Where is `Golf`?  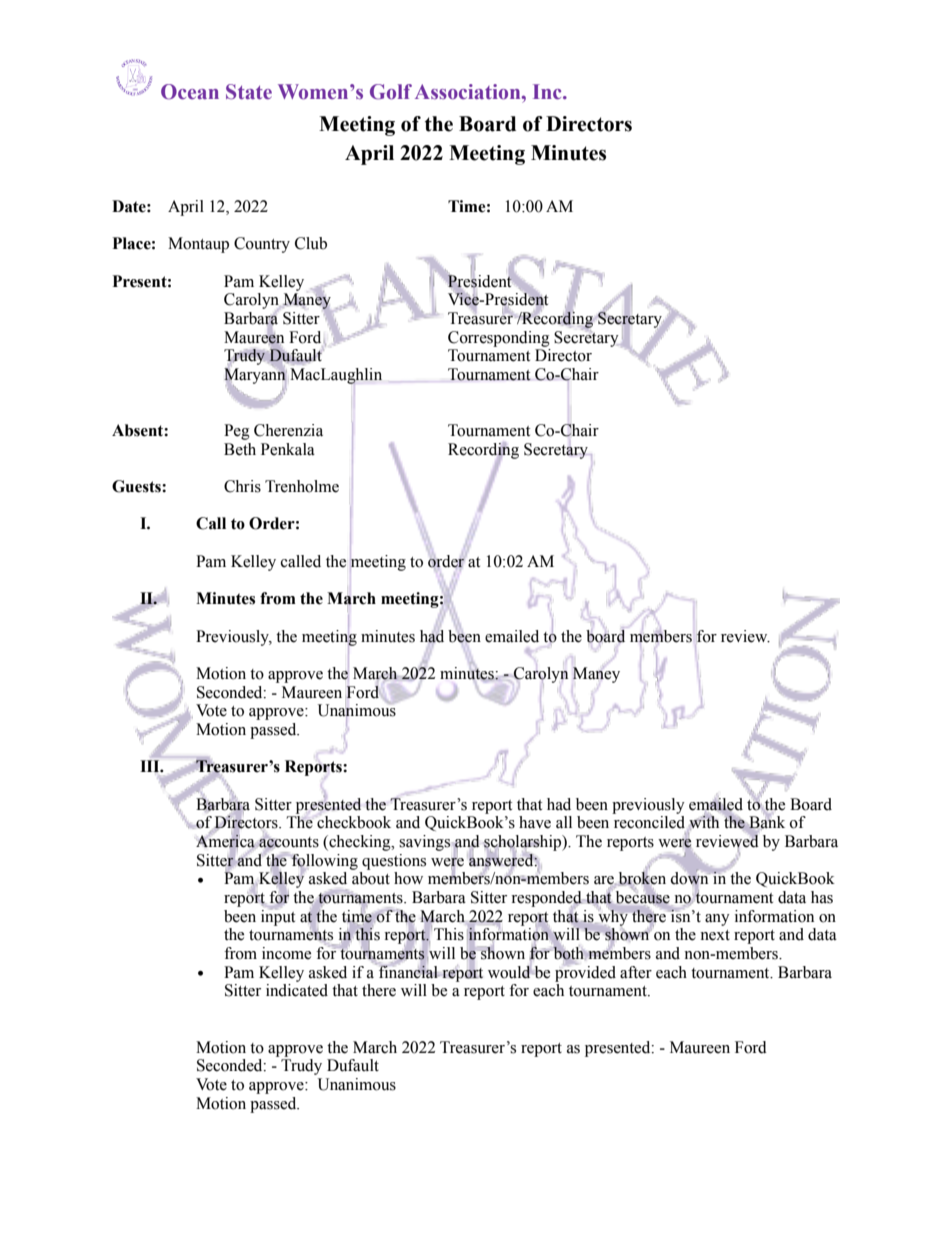 Golf is located at coordinates (391, 92).
